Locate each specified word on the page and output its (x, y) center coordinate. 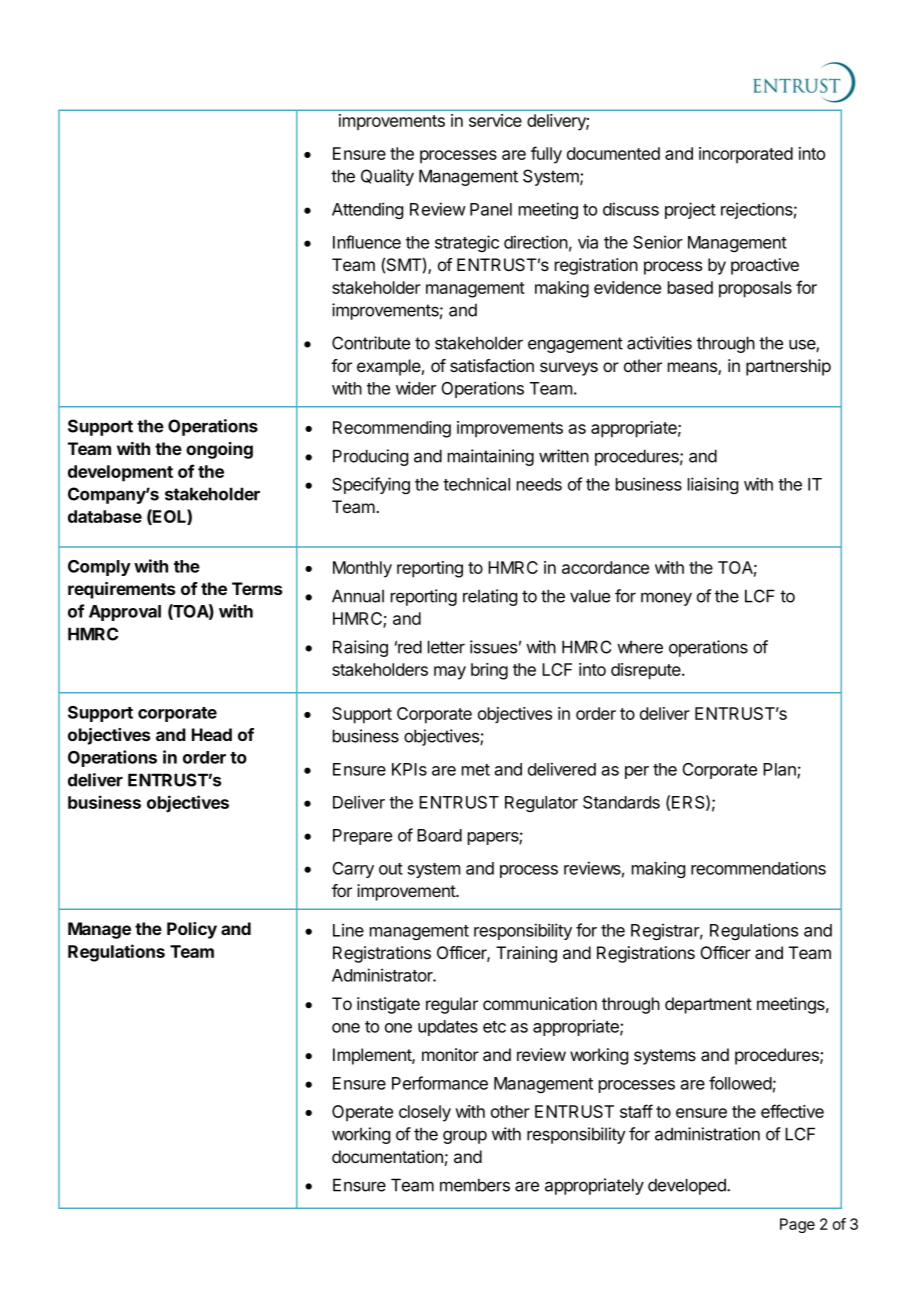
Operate (362, 1113)
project (690, 210)
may (450, 673)
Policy (192, 930)
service (495, 120)
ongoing (219, 450)
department (708, 1005)
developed (688, 1186)
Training (526, 954)
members (475, 1185)
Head (212, 734)
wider (416, 388)
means (693, 368)
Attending (367, 210)
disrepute (647, 671)
